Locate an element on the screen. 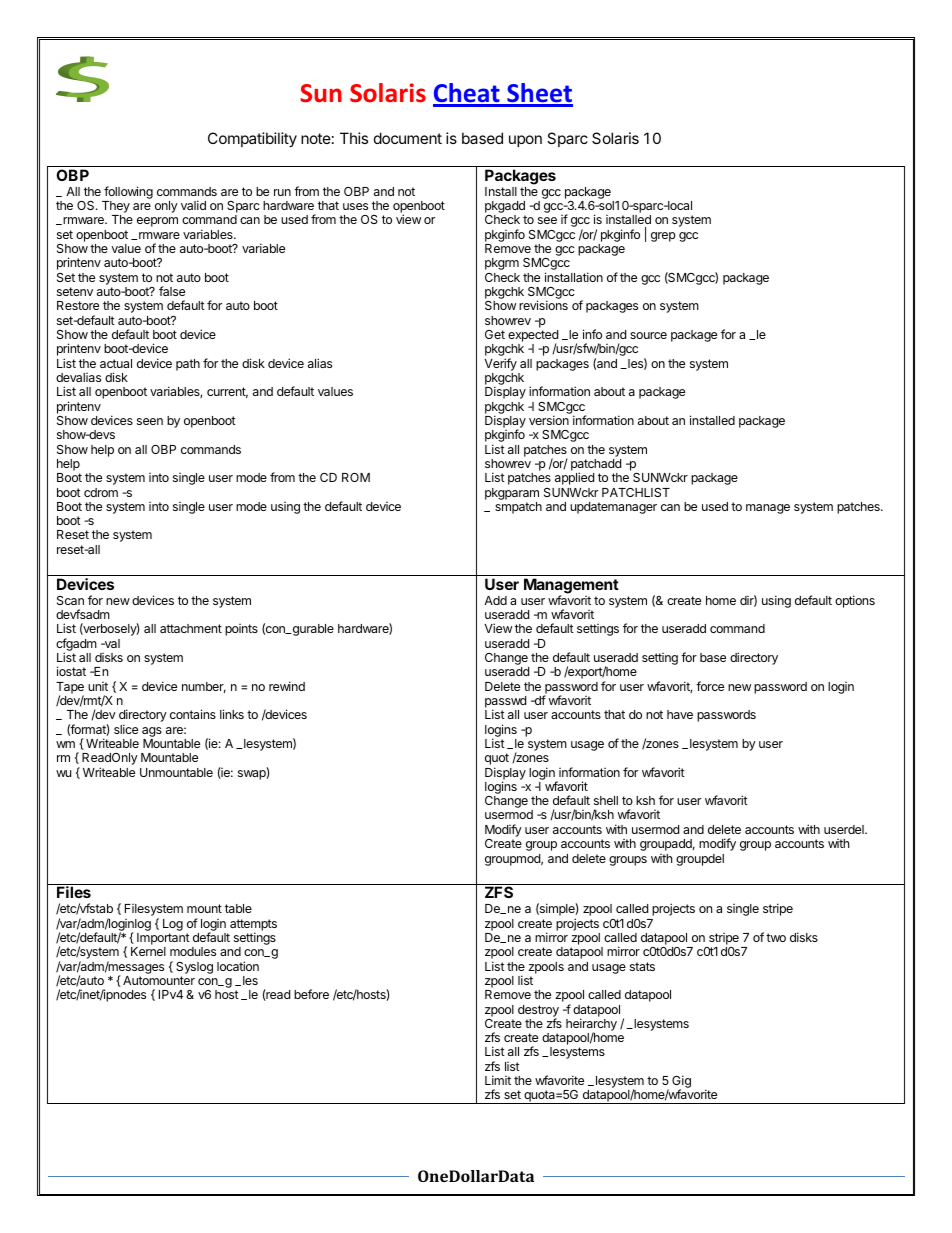  Syslog is located at coordinates (194, 968).
